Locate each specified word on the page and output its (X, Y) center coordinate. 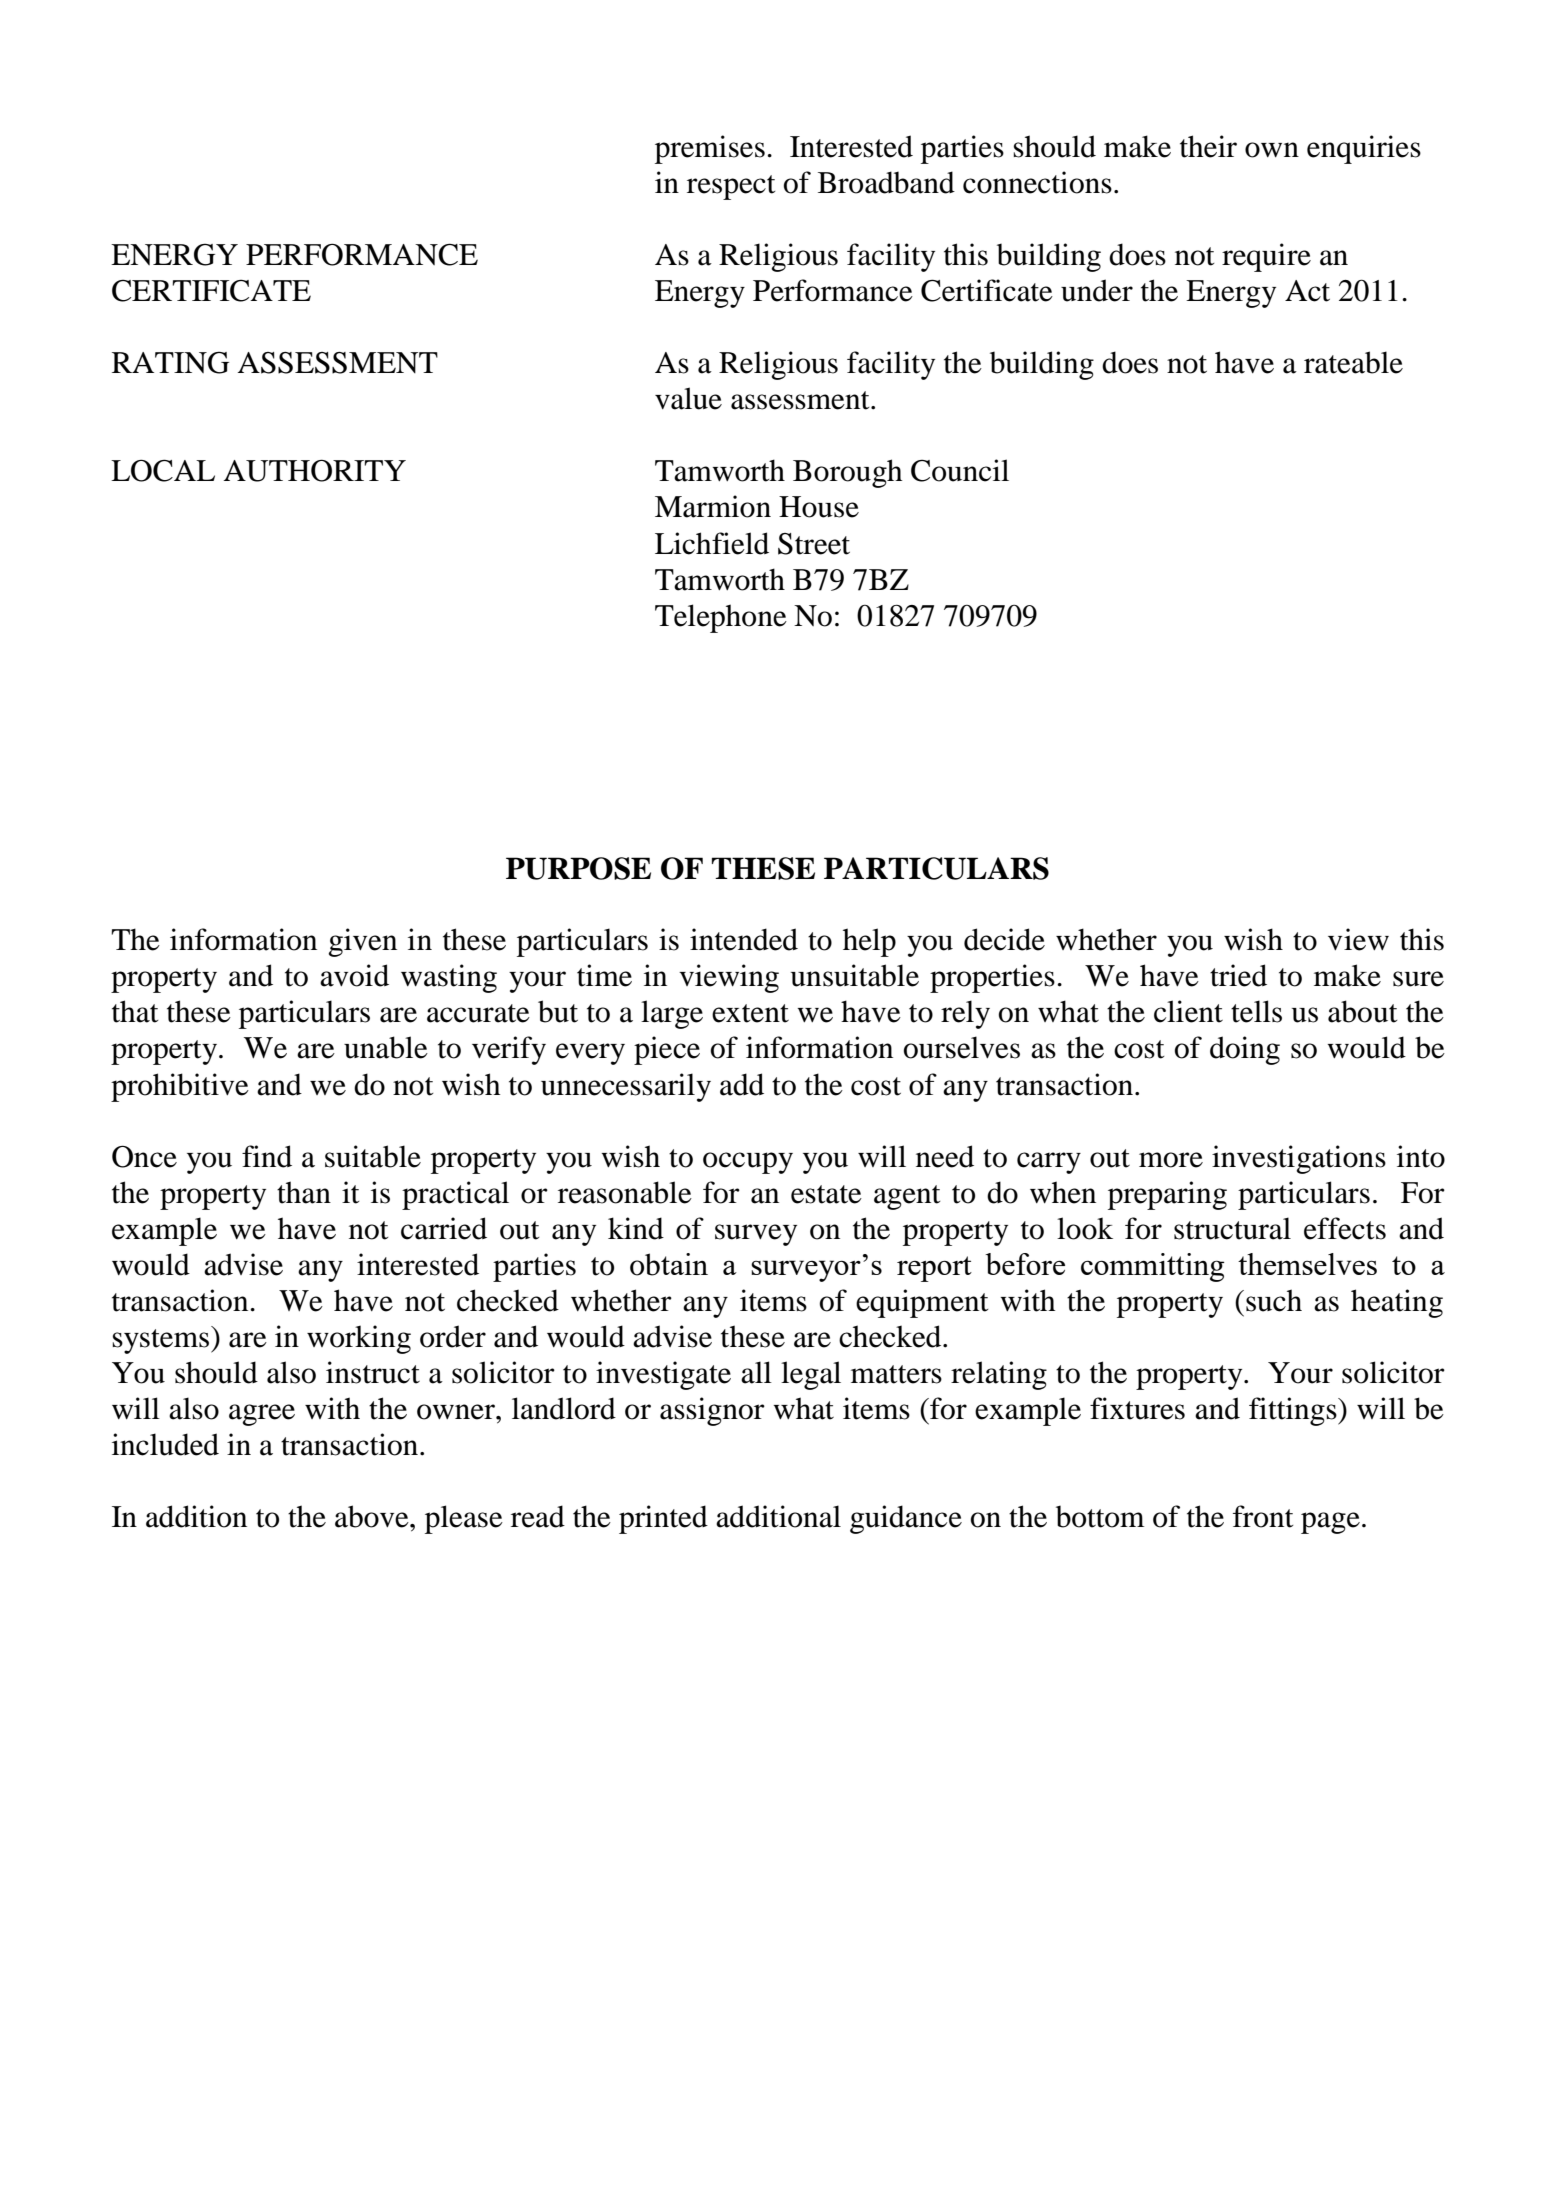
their (1208, 146)
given (362, 942)
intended (744, 939)
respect (731, 187)
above (373, 1516)
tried (1238, 975)
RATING (170, 363)
